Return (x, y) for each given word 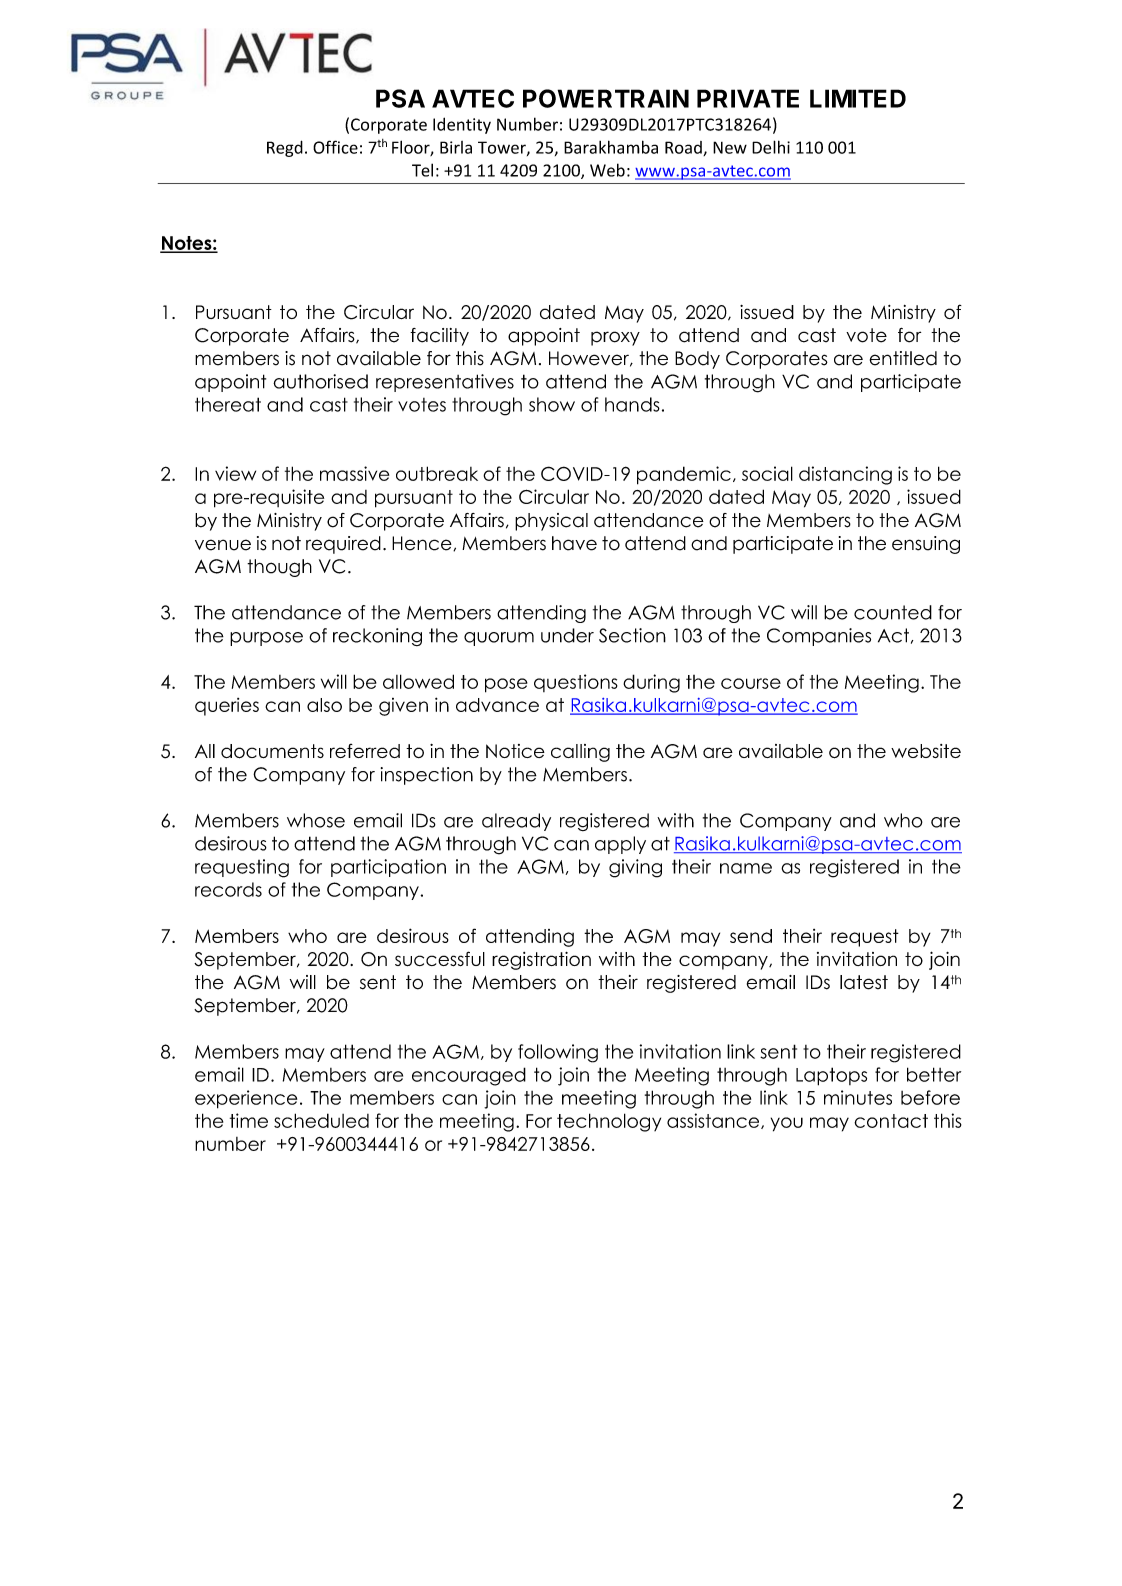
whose (316, 820)
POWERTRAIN (606, 98)
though (279, 568)
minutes (858, 1097)
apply (620, 845)
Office (335, 147)
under (567, 635)
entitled (903, 358)
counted (893, 612)
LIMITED (858, 98)
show (552, 404)
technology (609, 1122)
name (746, 868)
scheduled (321, 1120)
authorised (320, 381)
